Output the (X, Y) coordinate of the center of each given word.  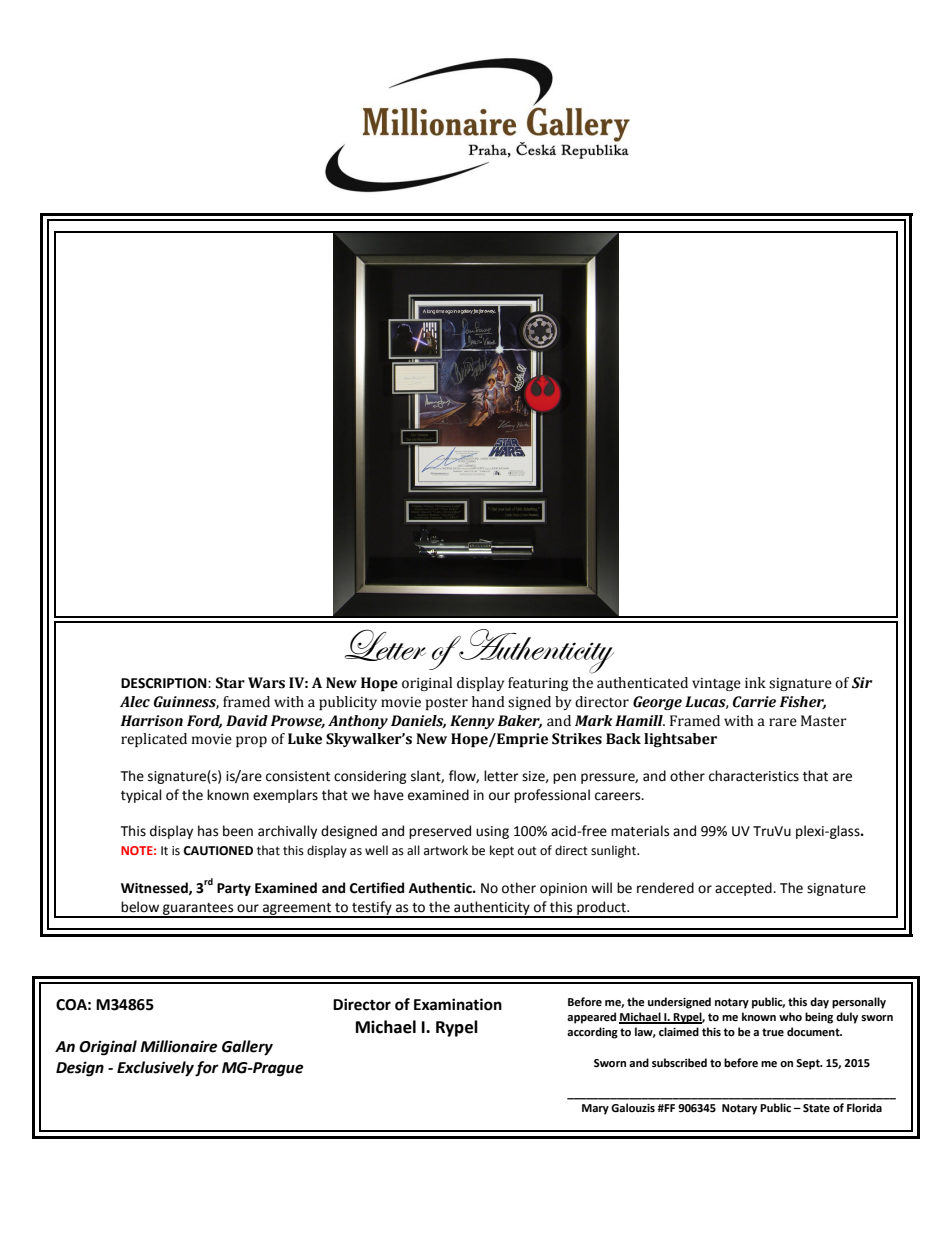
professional (552, 796)
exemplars (285, 796)
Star (230, 683)
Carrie (754, 702)
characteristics (754, 776)
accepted (744, 889)
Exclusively (155, 1069)
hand (488, 702)
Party (234, 889)
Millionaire (179, 1046)
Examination (458, 1004)
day (819, 1003)
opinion (563, 889)
